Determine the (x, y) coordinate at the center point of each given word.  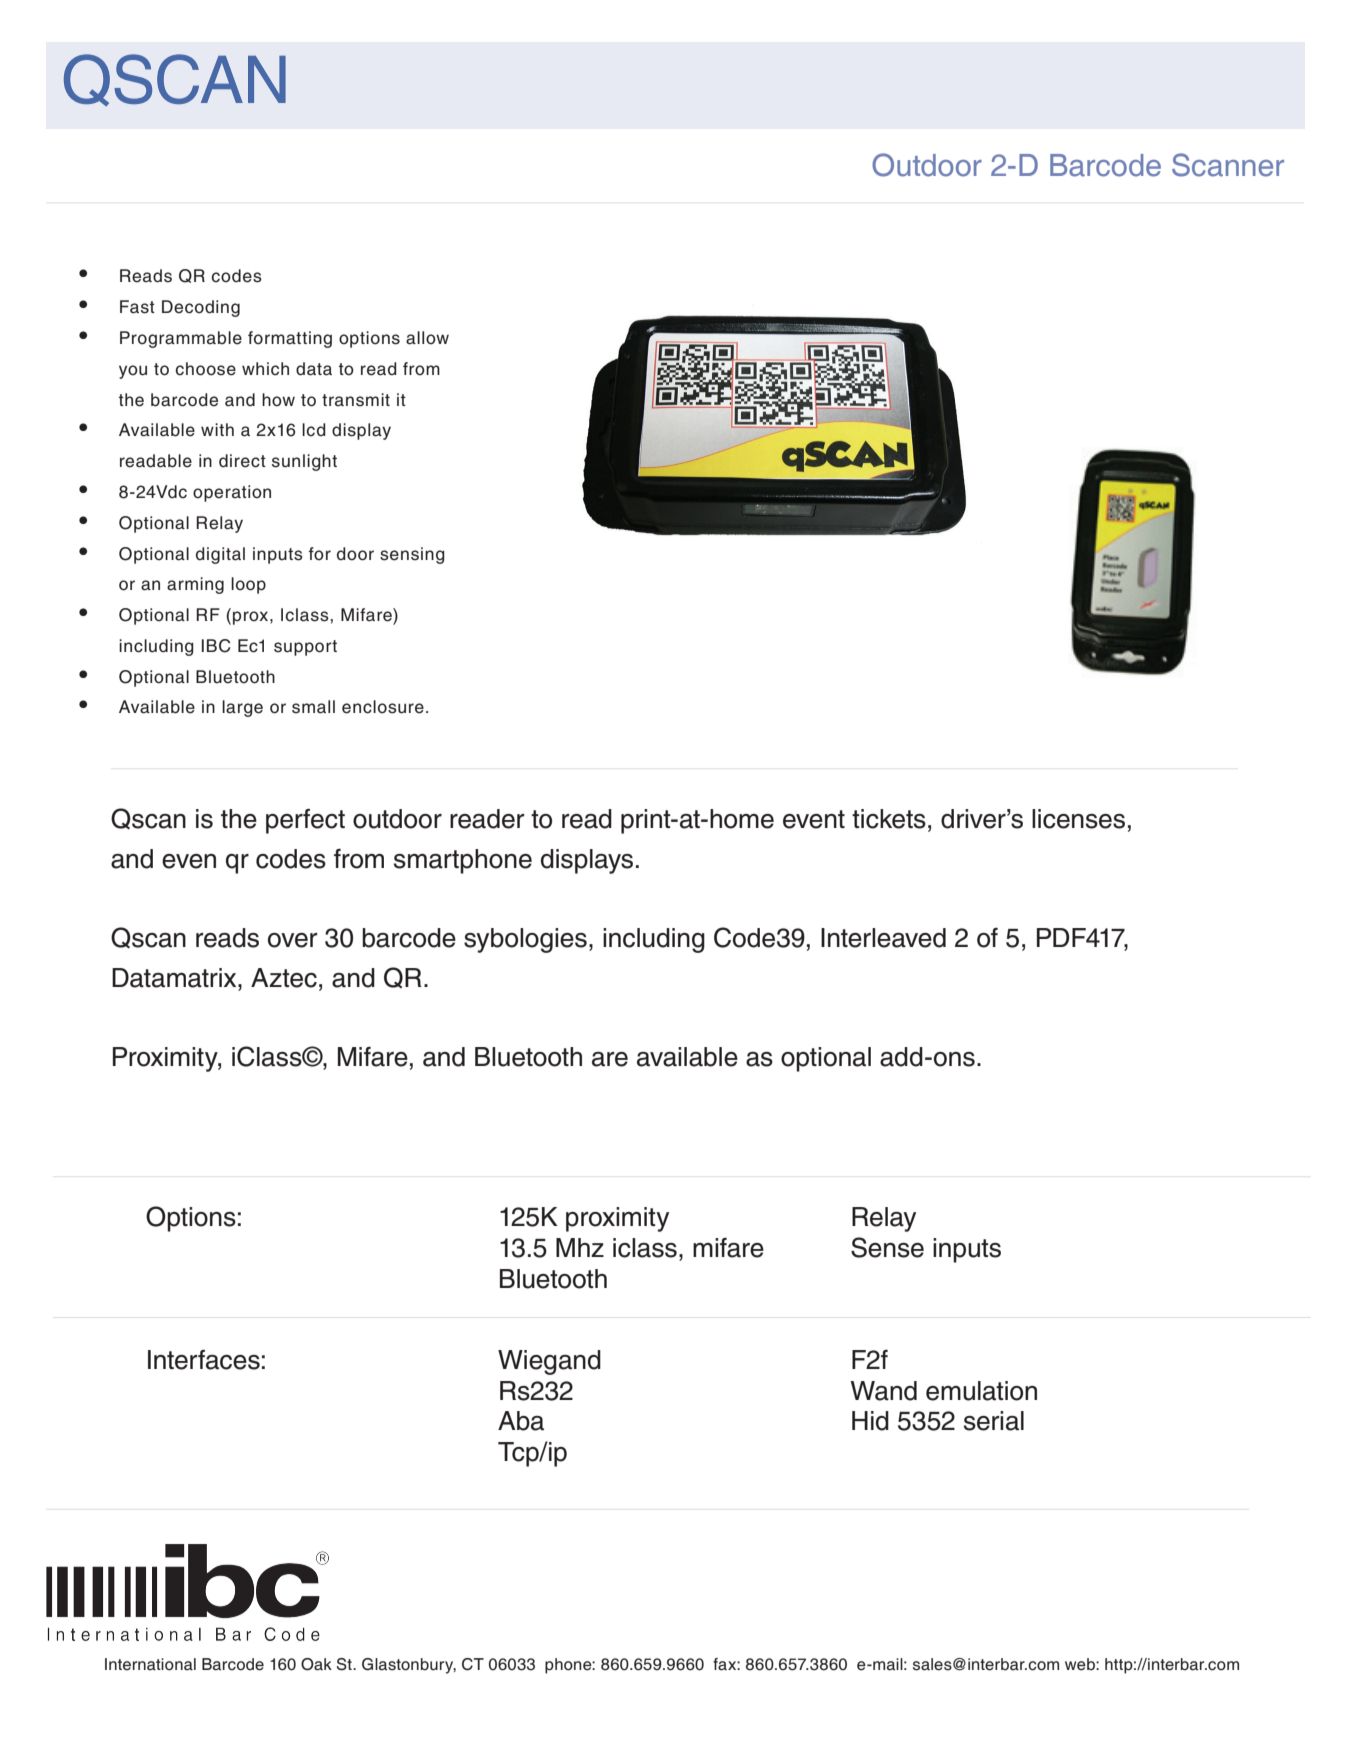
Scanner (1228, 165)
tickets (889, 819)
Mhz (580, 1247)
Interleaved (883, 938)
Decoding (201, 308)
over (293, 940)
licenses (1078, 819)
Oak (316, 1664)
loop (248, 585)
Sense (887, 1247)
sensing (412, 555)
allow (427, 338)
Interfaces (204, 1359)
